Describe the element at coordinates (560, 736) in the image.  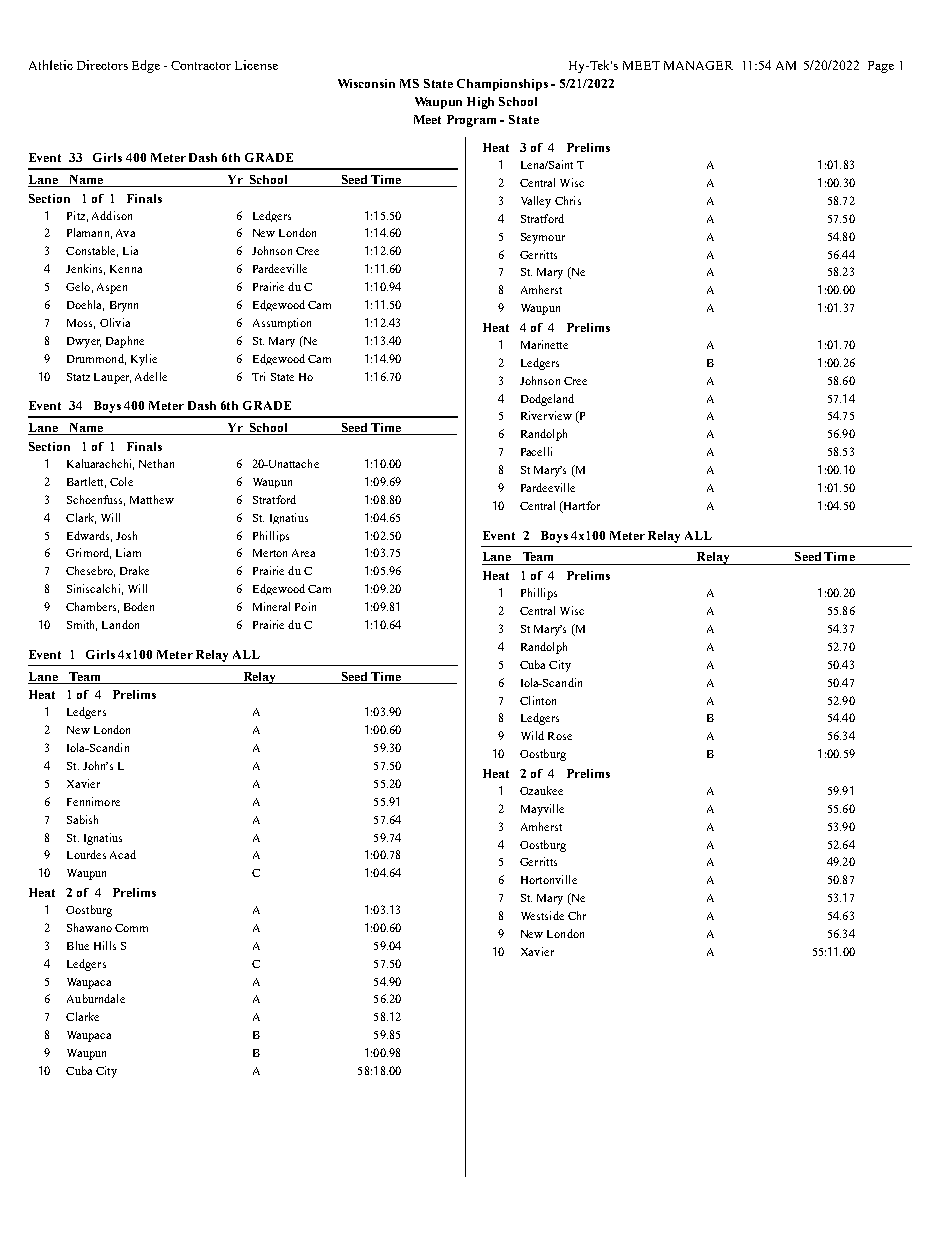
I see `Rose` at that location.
